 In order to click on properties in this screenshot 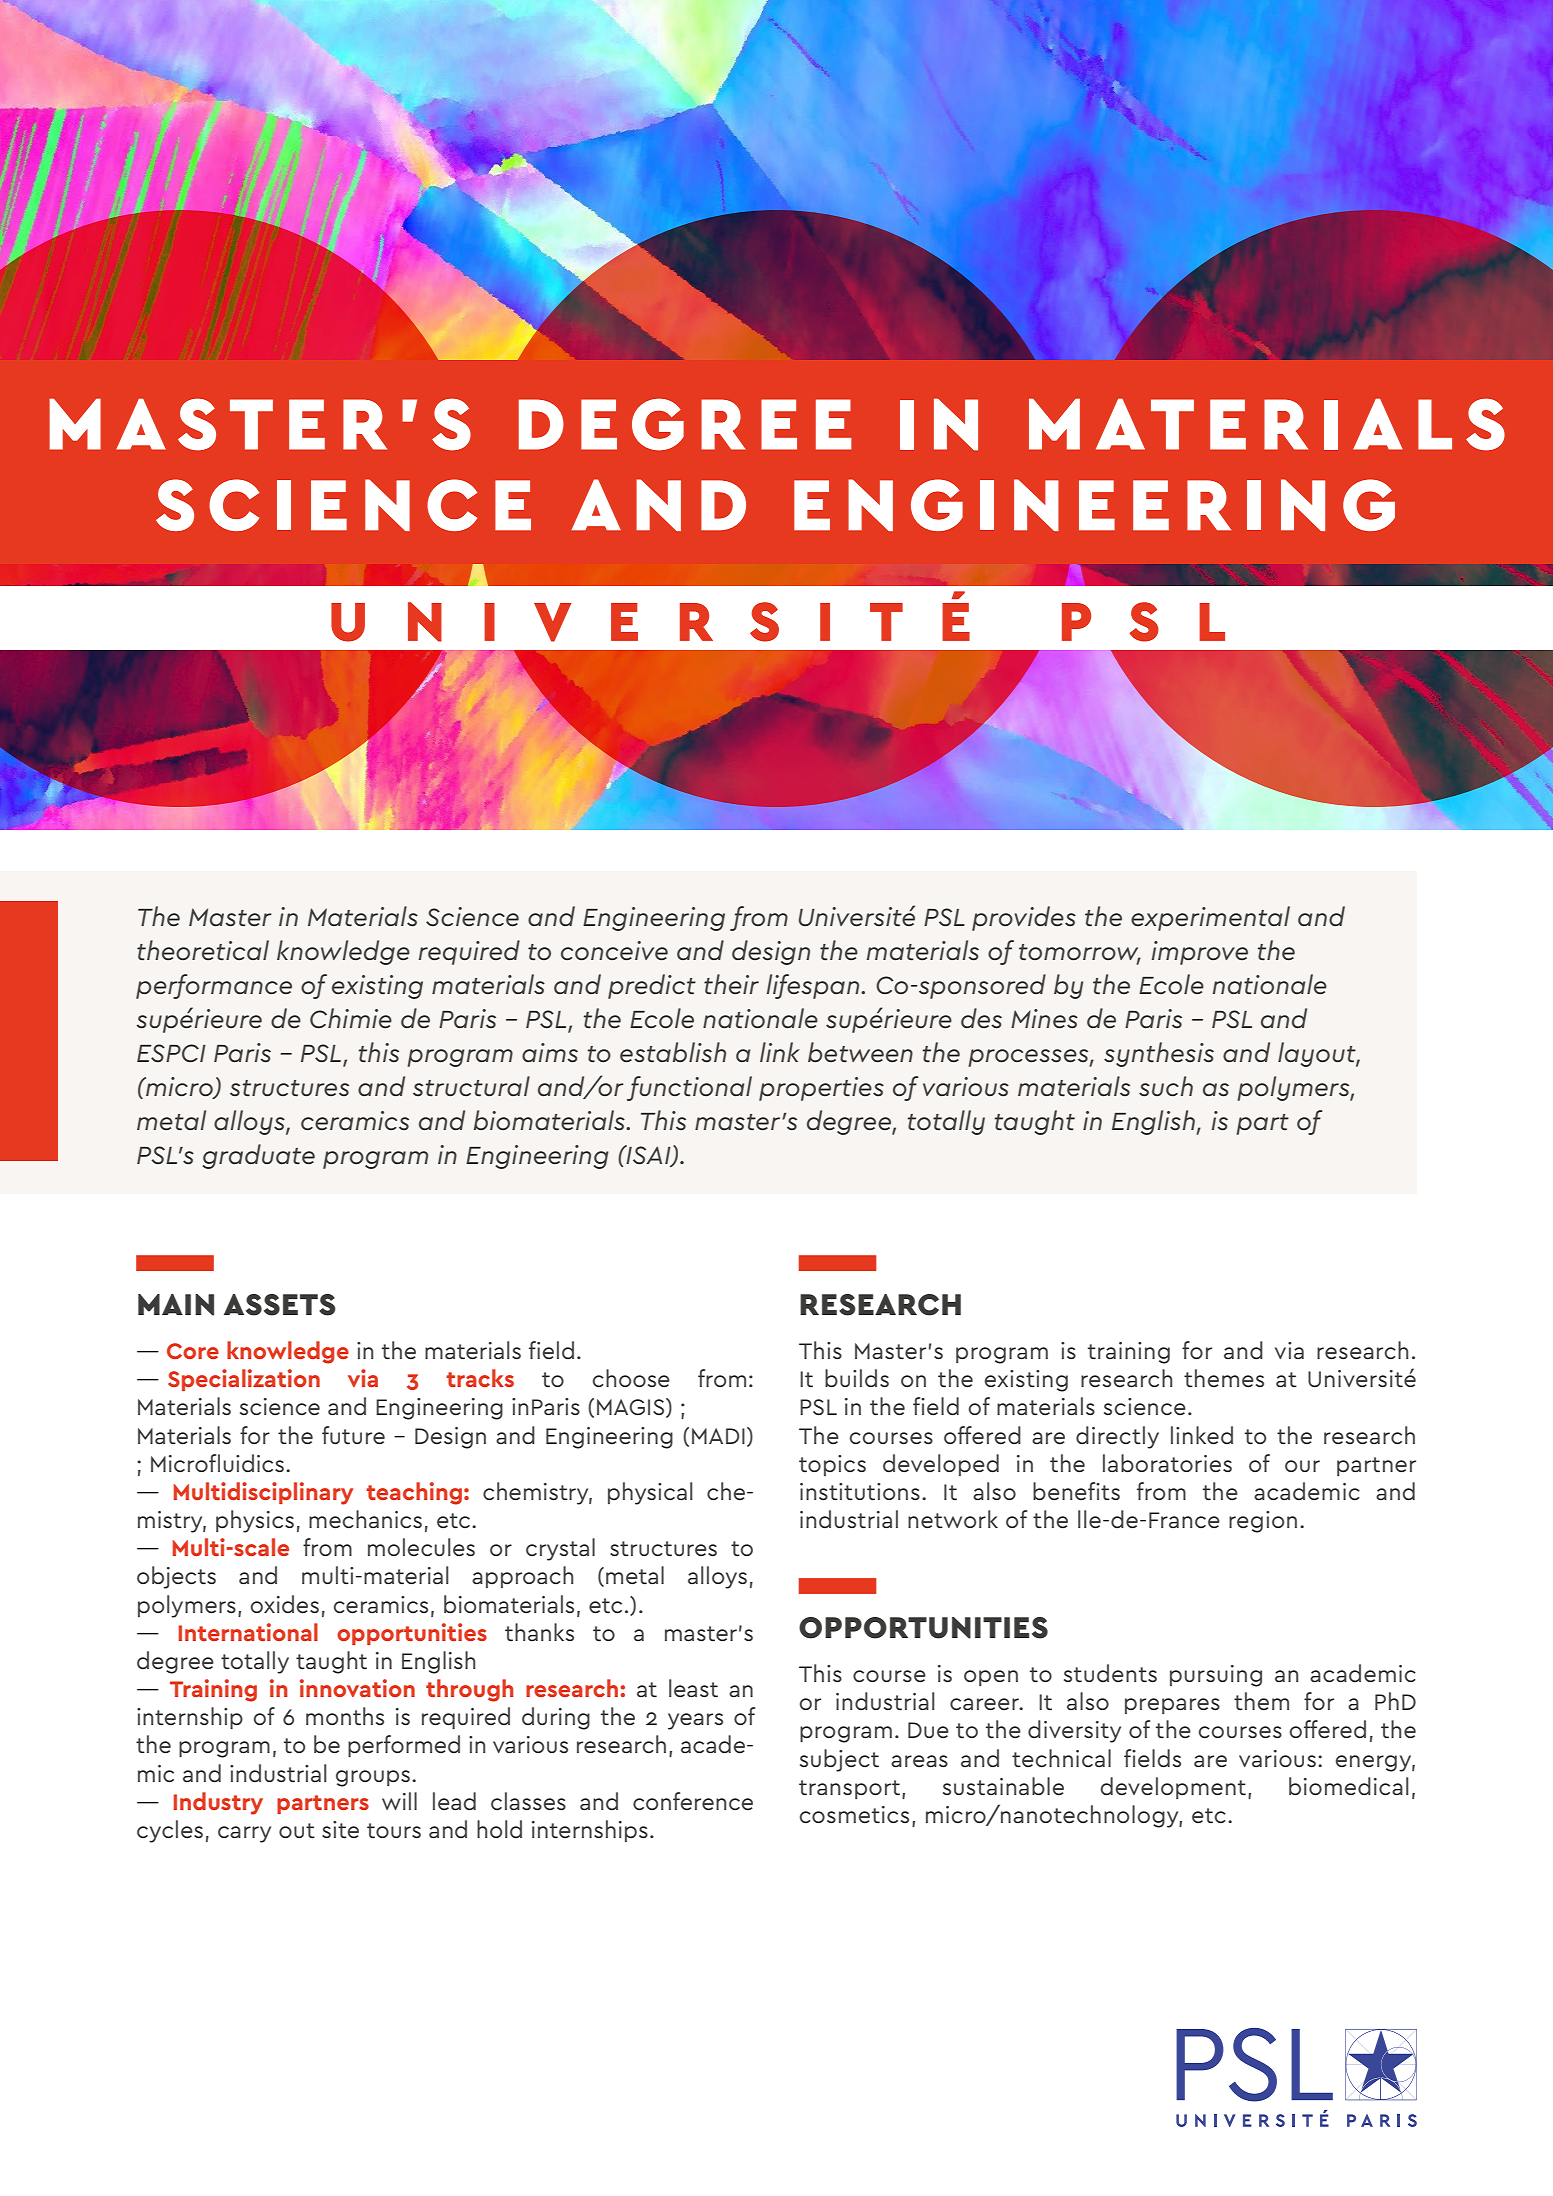, I will do `click(821, 1089)`.
